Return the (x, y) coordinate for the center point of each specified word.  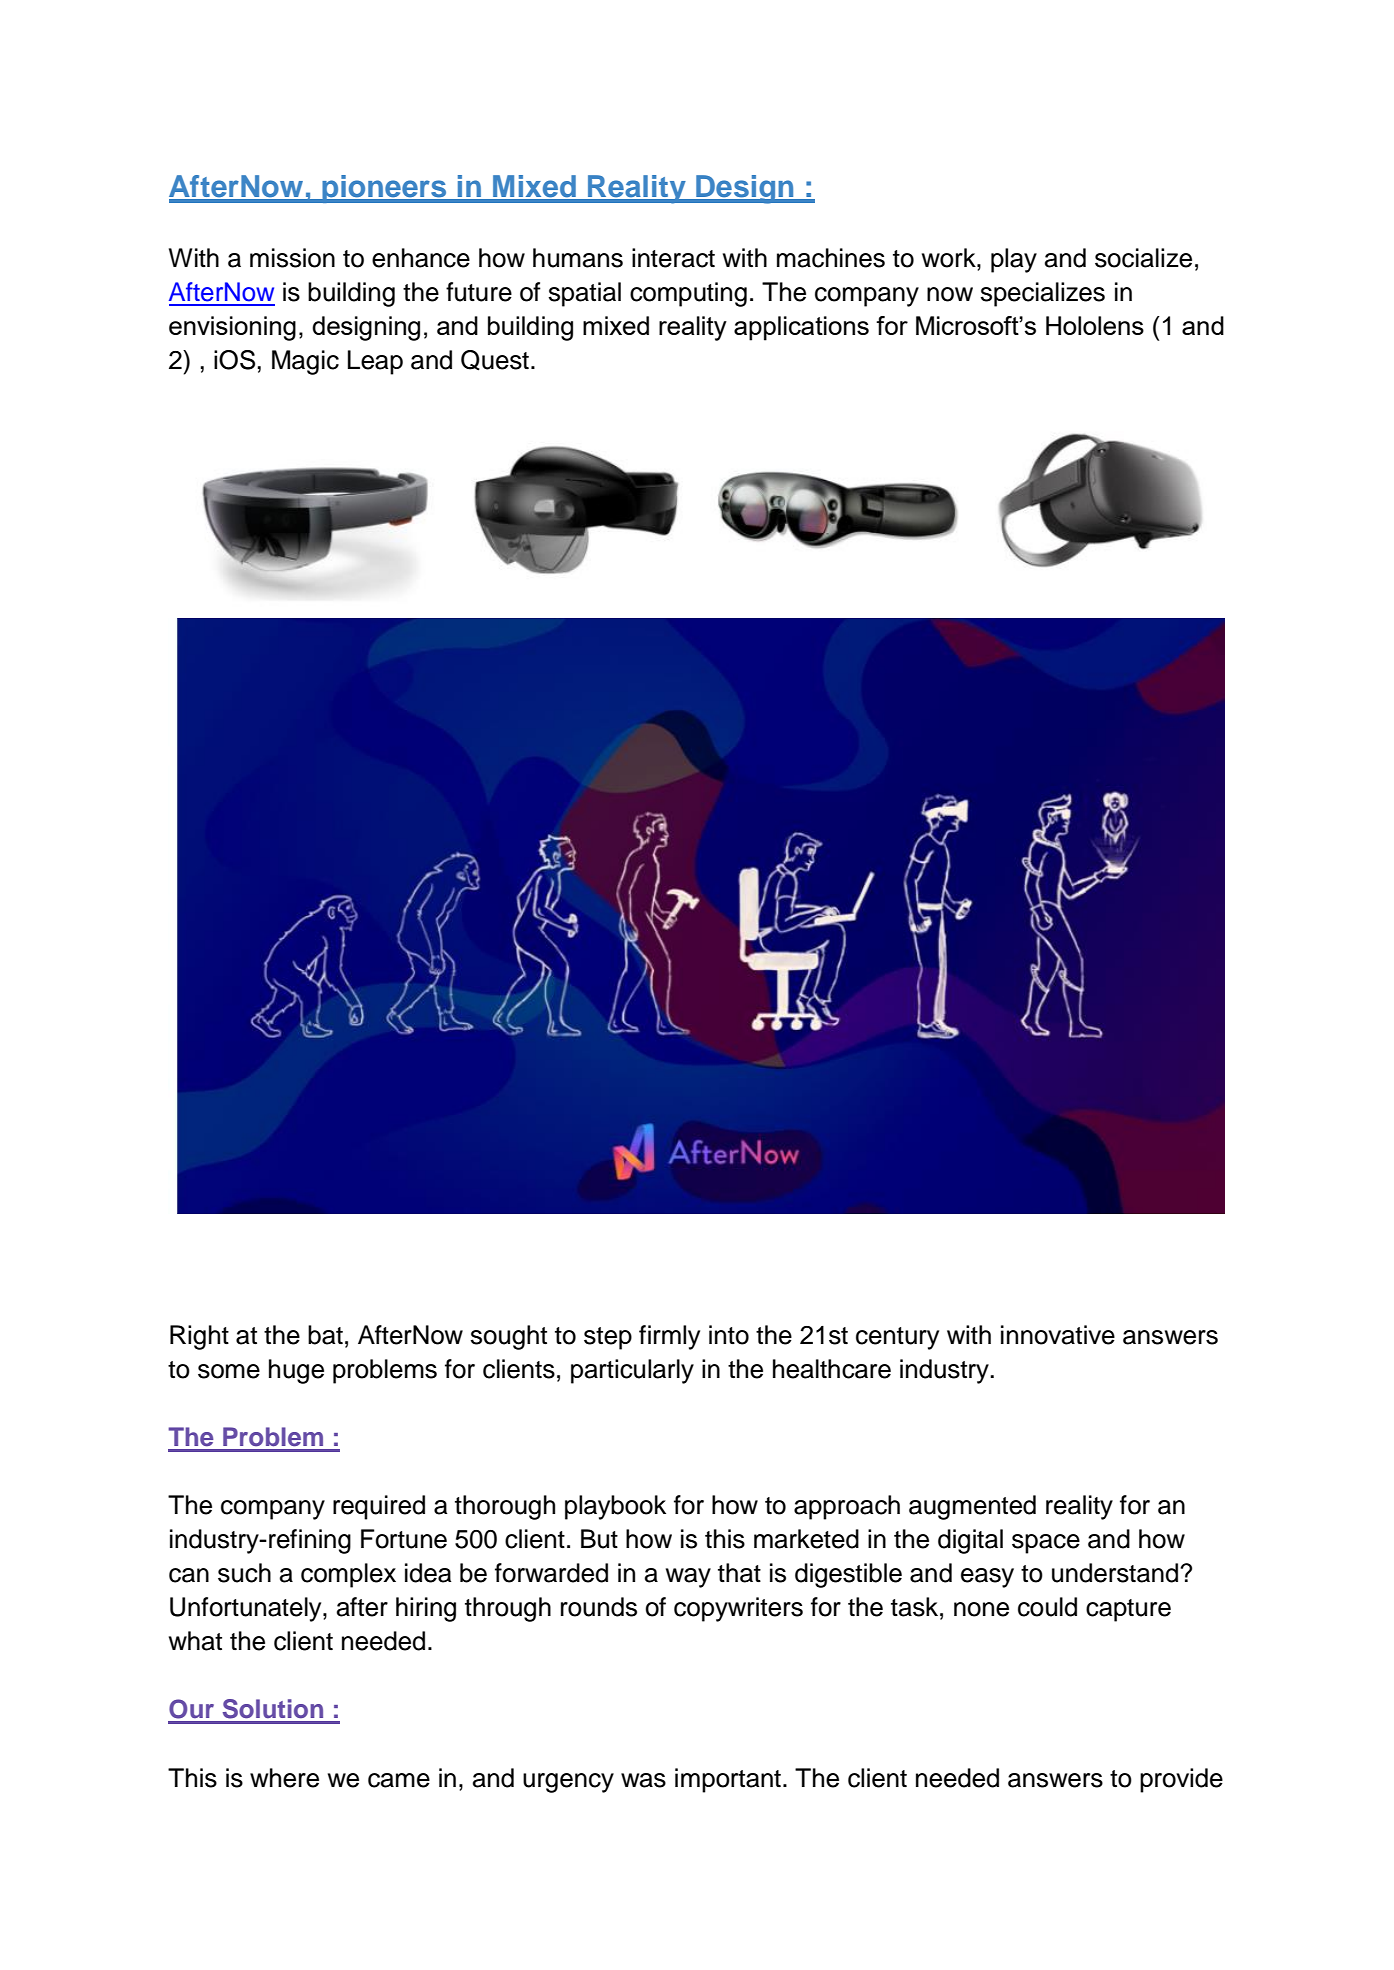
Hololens (1095, 325)
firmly (669, 1337)
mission (292, 258)
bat (325, 1335)
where (284, 1778)
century (897, 1338)
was (643, 1780)
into (729, 1335)
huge (296, 1371)
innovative (1058, 1335)
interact (673, 258)
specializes (1042, 294)
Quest (495, 360)
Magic (305, 362)
